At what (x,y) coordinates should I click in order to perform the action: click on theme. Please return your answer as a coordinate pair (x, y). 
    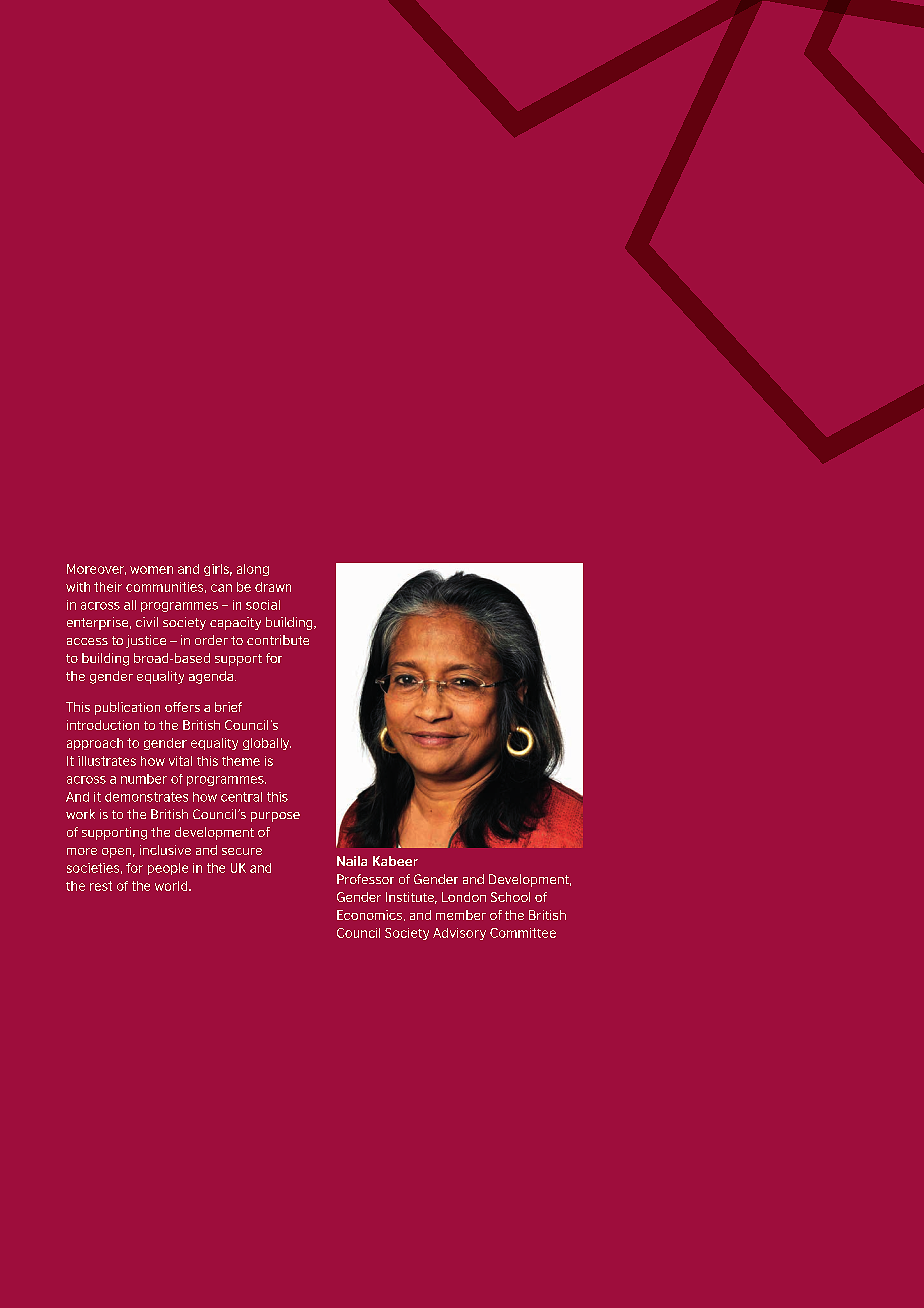
    Looking at the image, I should click on (241, 761).
